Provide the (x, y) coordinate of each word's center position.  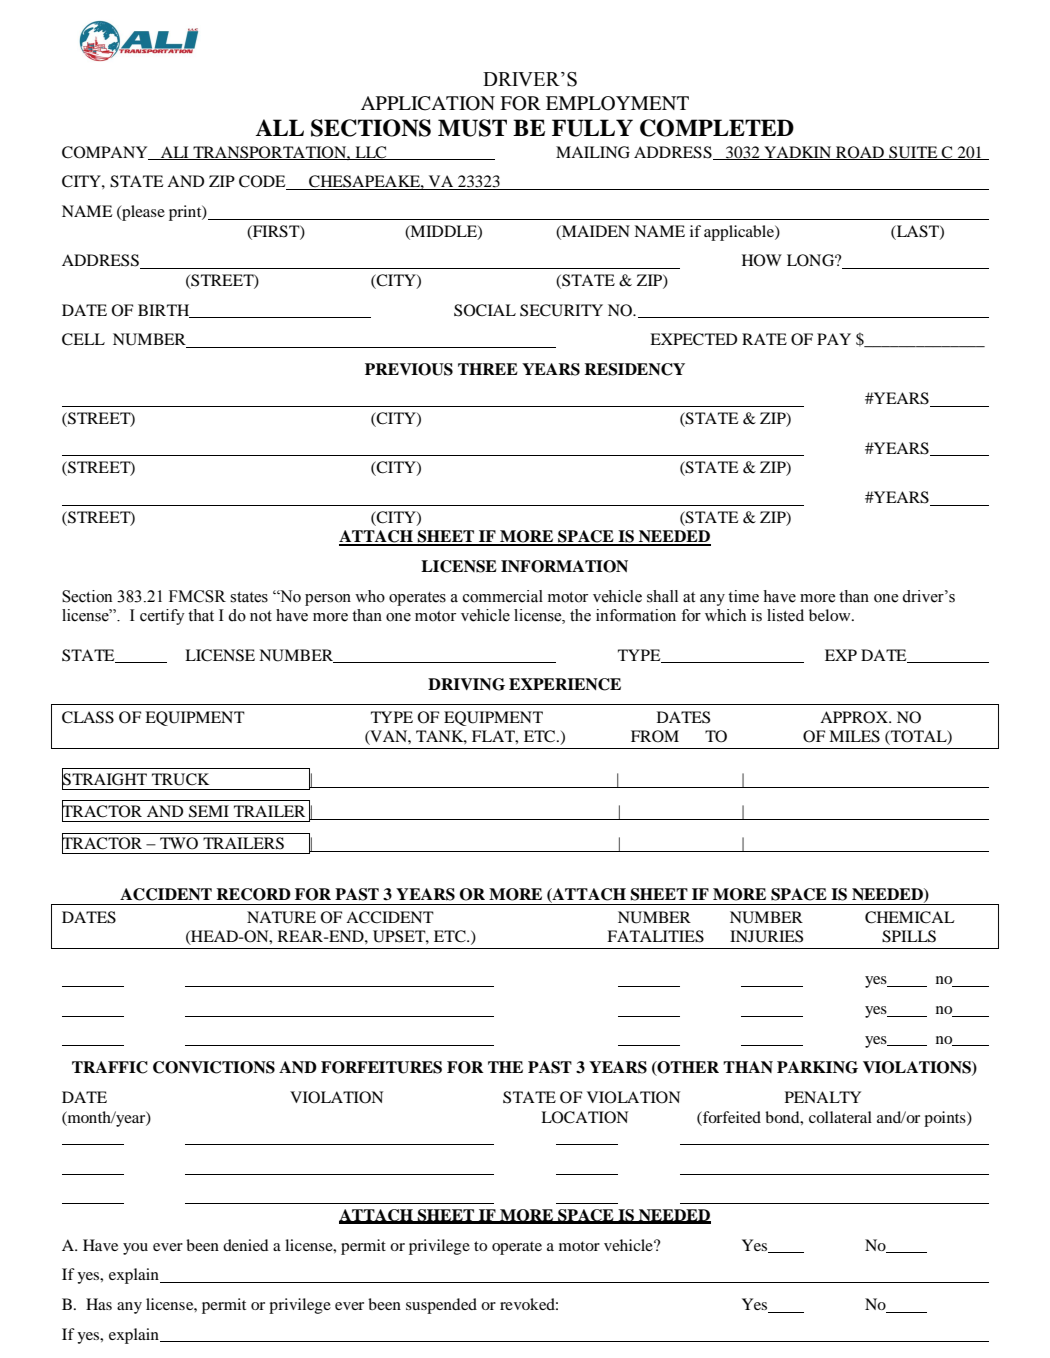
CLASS (88, 717)
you (135, 1249)
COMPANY (106, 153)
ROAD (860, 153)
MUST (472, 128)
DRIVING (466, 684)
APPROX (855, 717)
